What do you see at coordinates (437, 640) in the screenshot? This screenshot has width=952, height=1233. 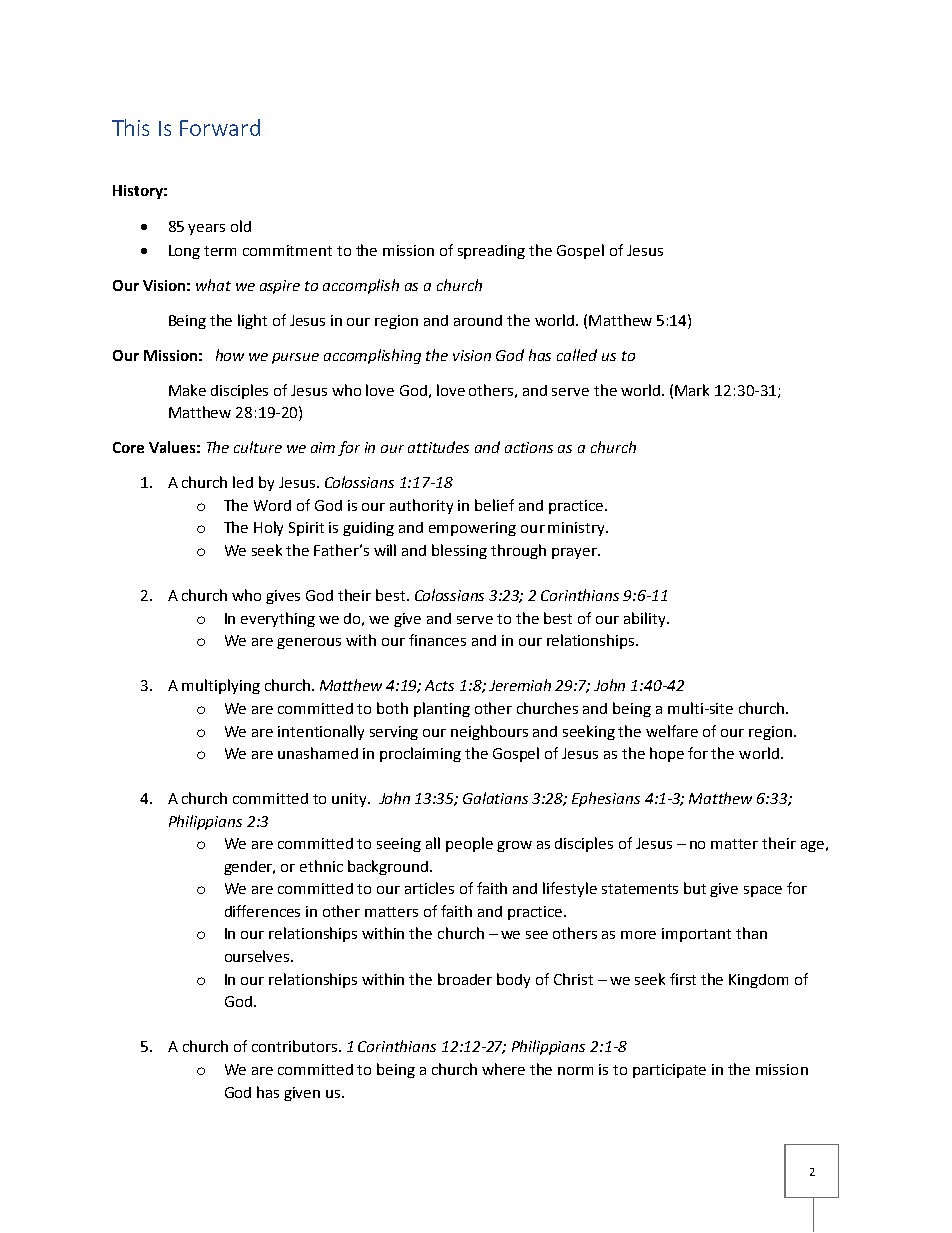 I see `finances` at bounding box center [437, 640].
